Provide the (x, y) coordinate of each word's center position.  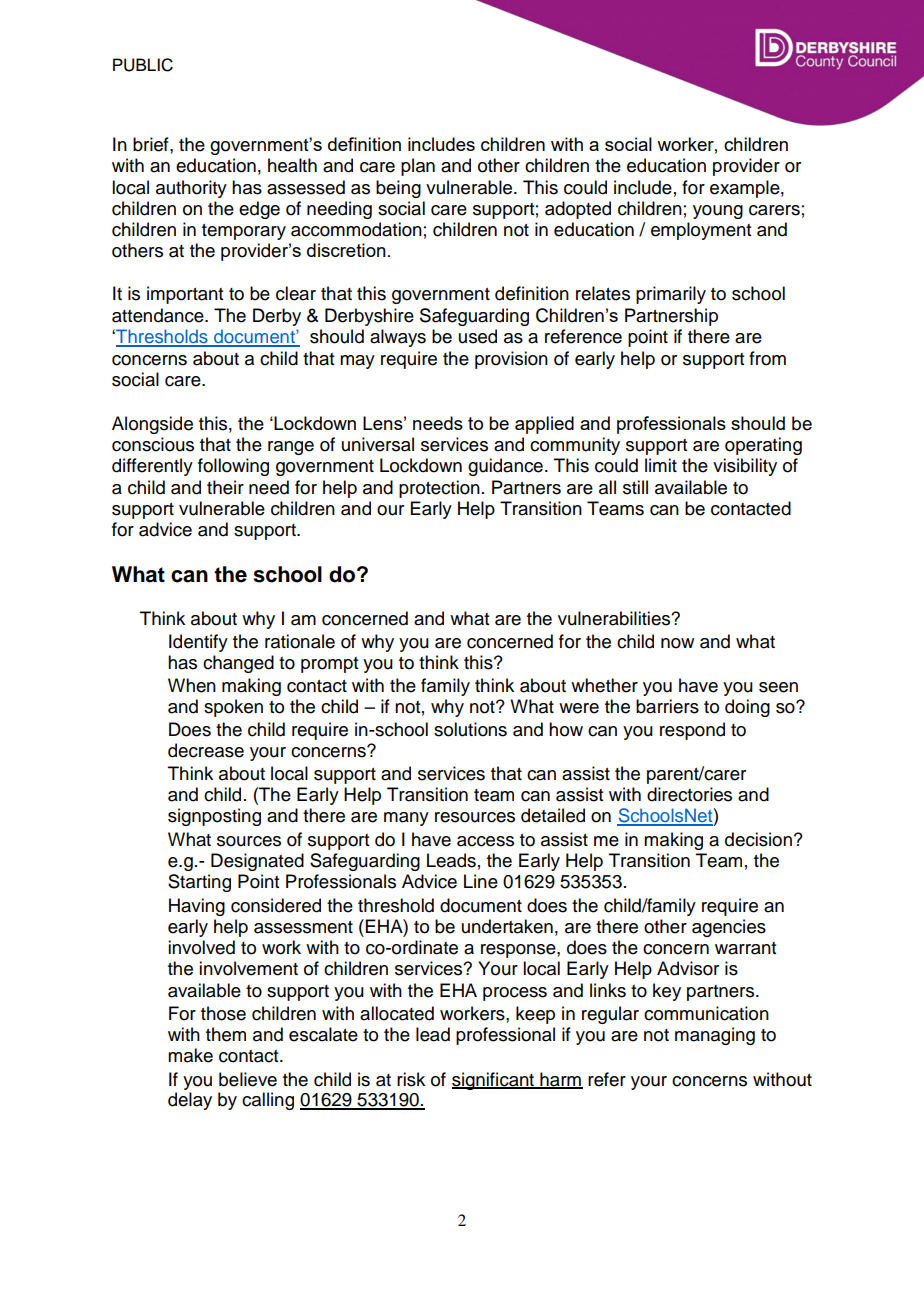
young (718, 212)
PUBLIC (143, 65)
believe (248, 1079)
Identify (198, 643)
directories (689, 794)
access (485, 841)
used (478, 336)
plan (418, 167)
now (677, 643)
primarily (671, 295)
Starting (199, 883)
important (185, 295)
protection (439, 489)
